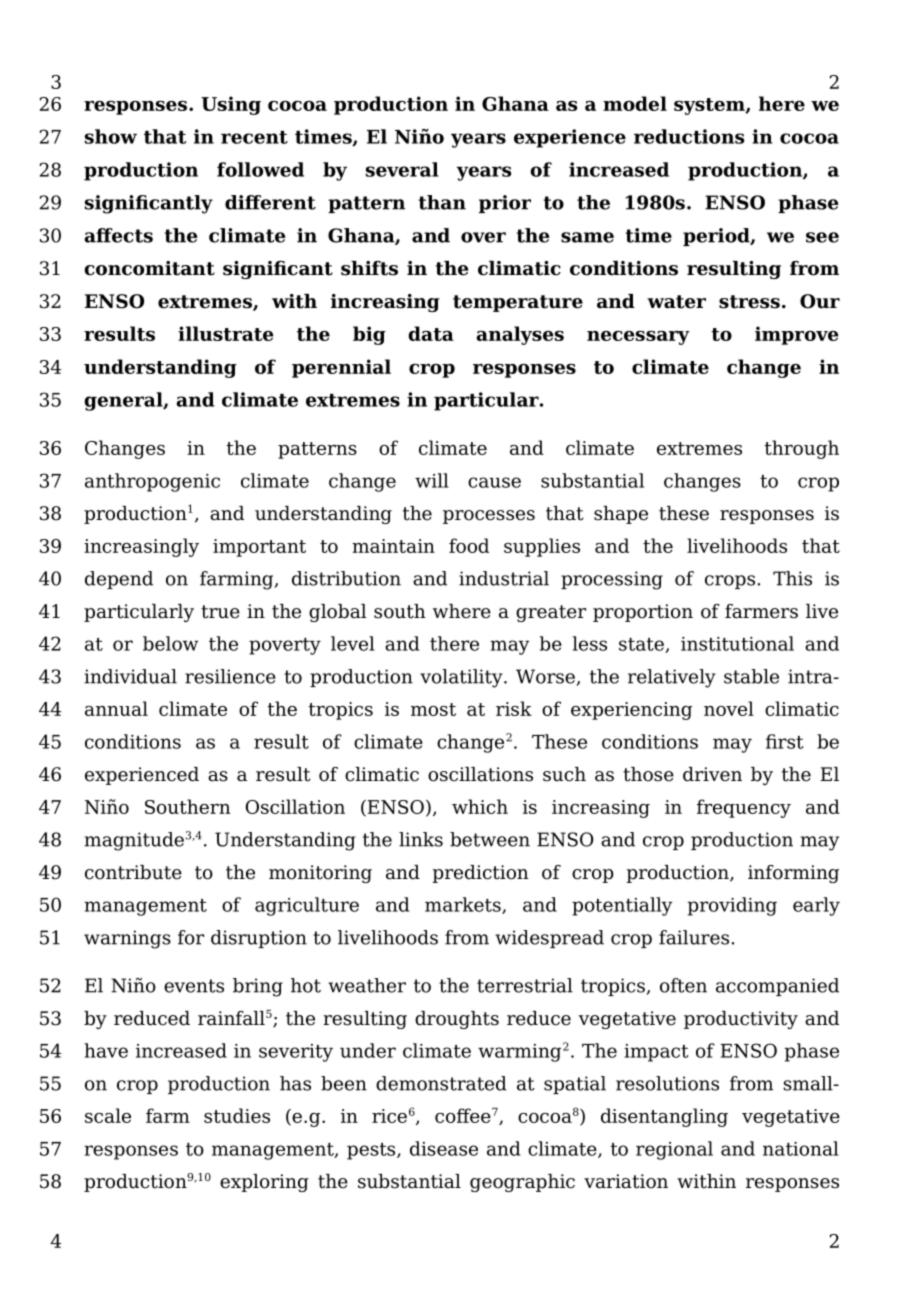 Image resolution: width=924 pixels, height=1308 pixels. Describe the element at coordinates (674, 1150) in the screenshot. I see `regional` at that location.
